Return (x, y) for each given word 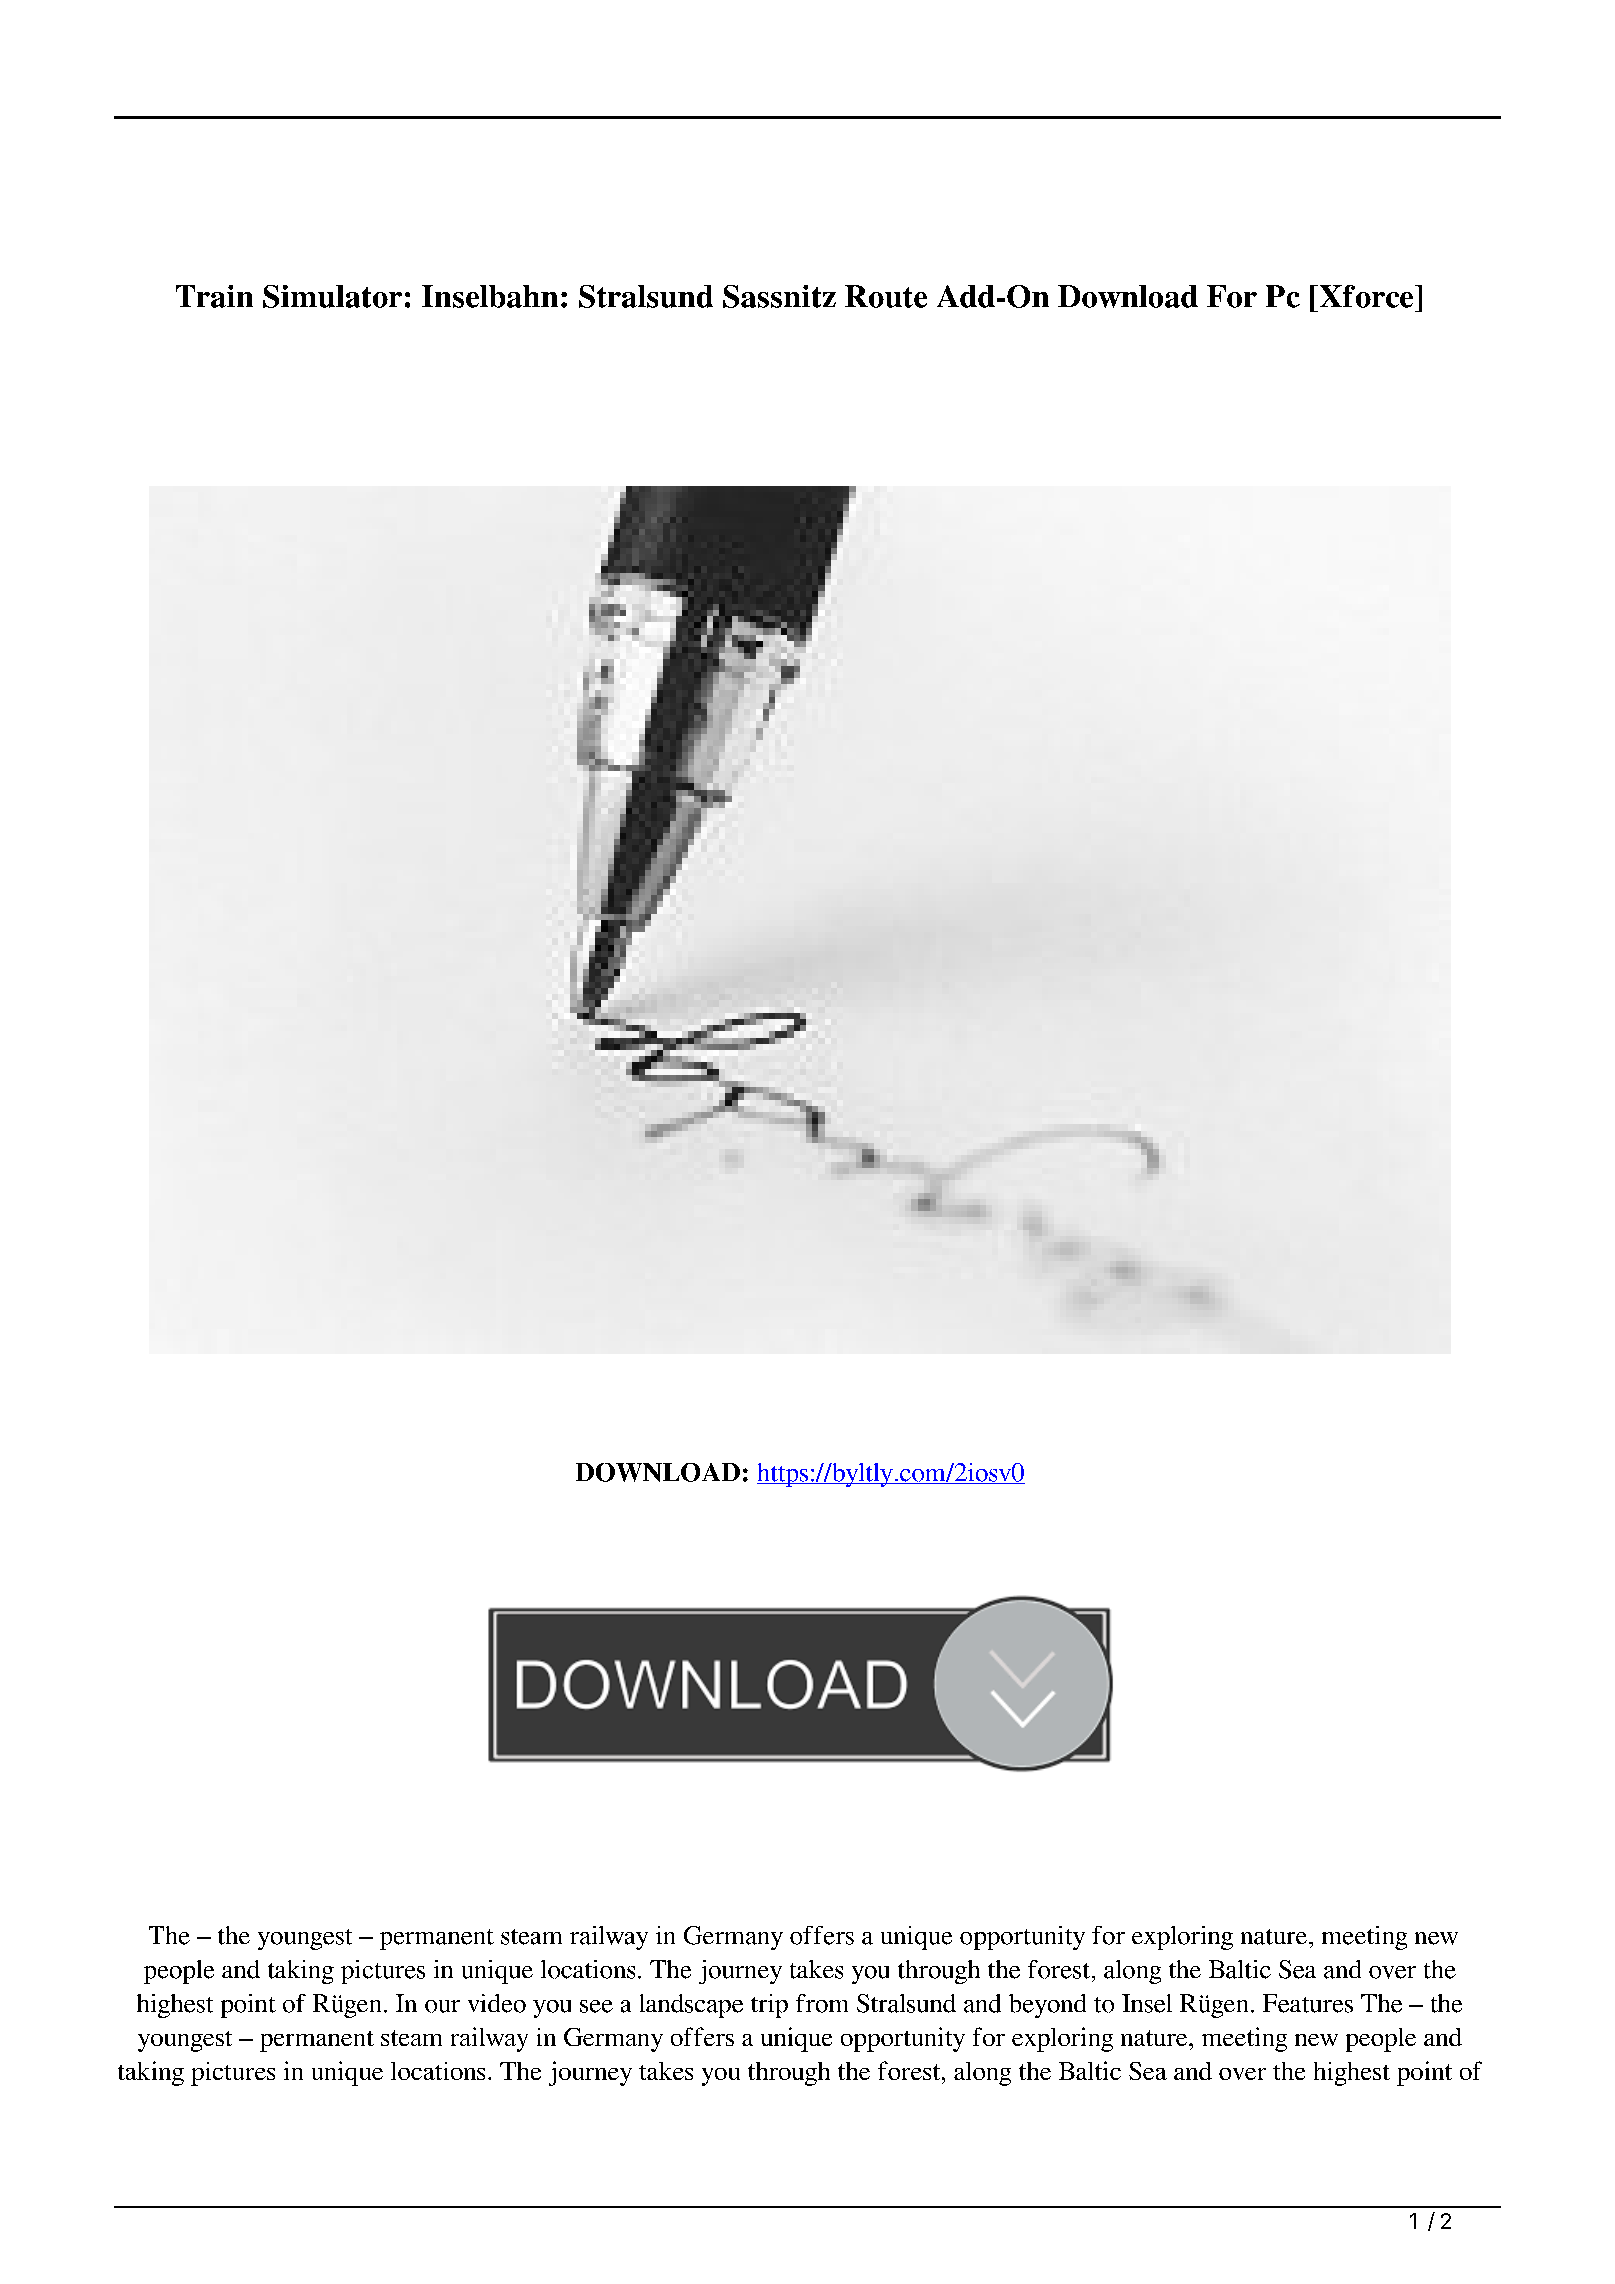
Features (1308, 2003)
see (596, 2006)
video (497, 2003)
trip (769, 2006)
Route (886, 296)
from (822, 2003)
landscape (691, 2006)
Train (214, 296)
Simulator (332, 296)
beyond (1047, 2006)
